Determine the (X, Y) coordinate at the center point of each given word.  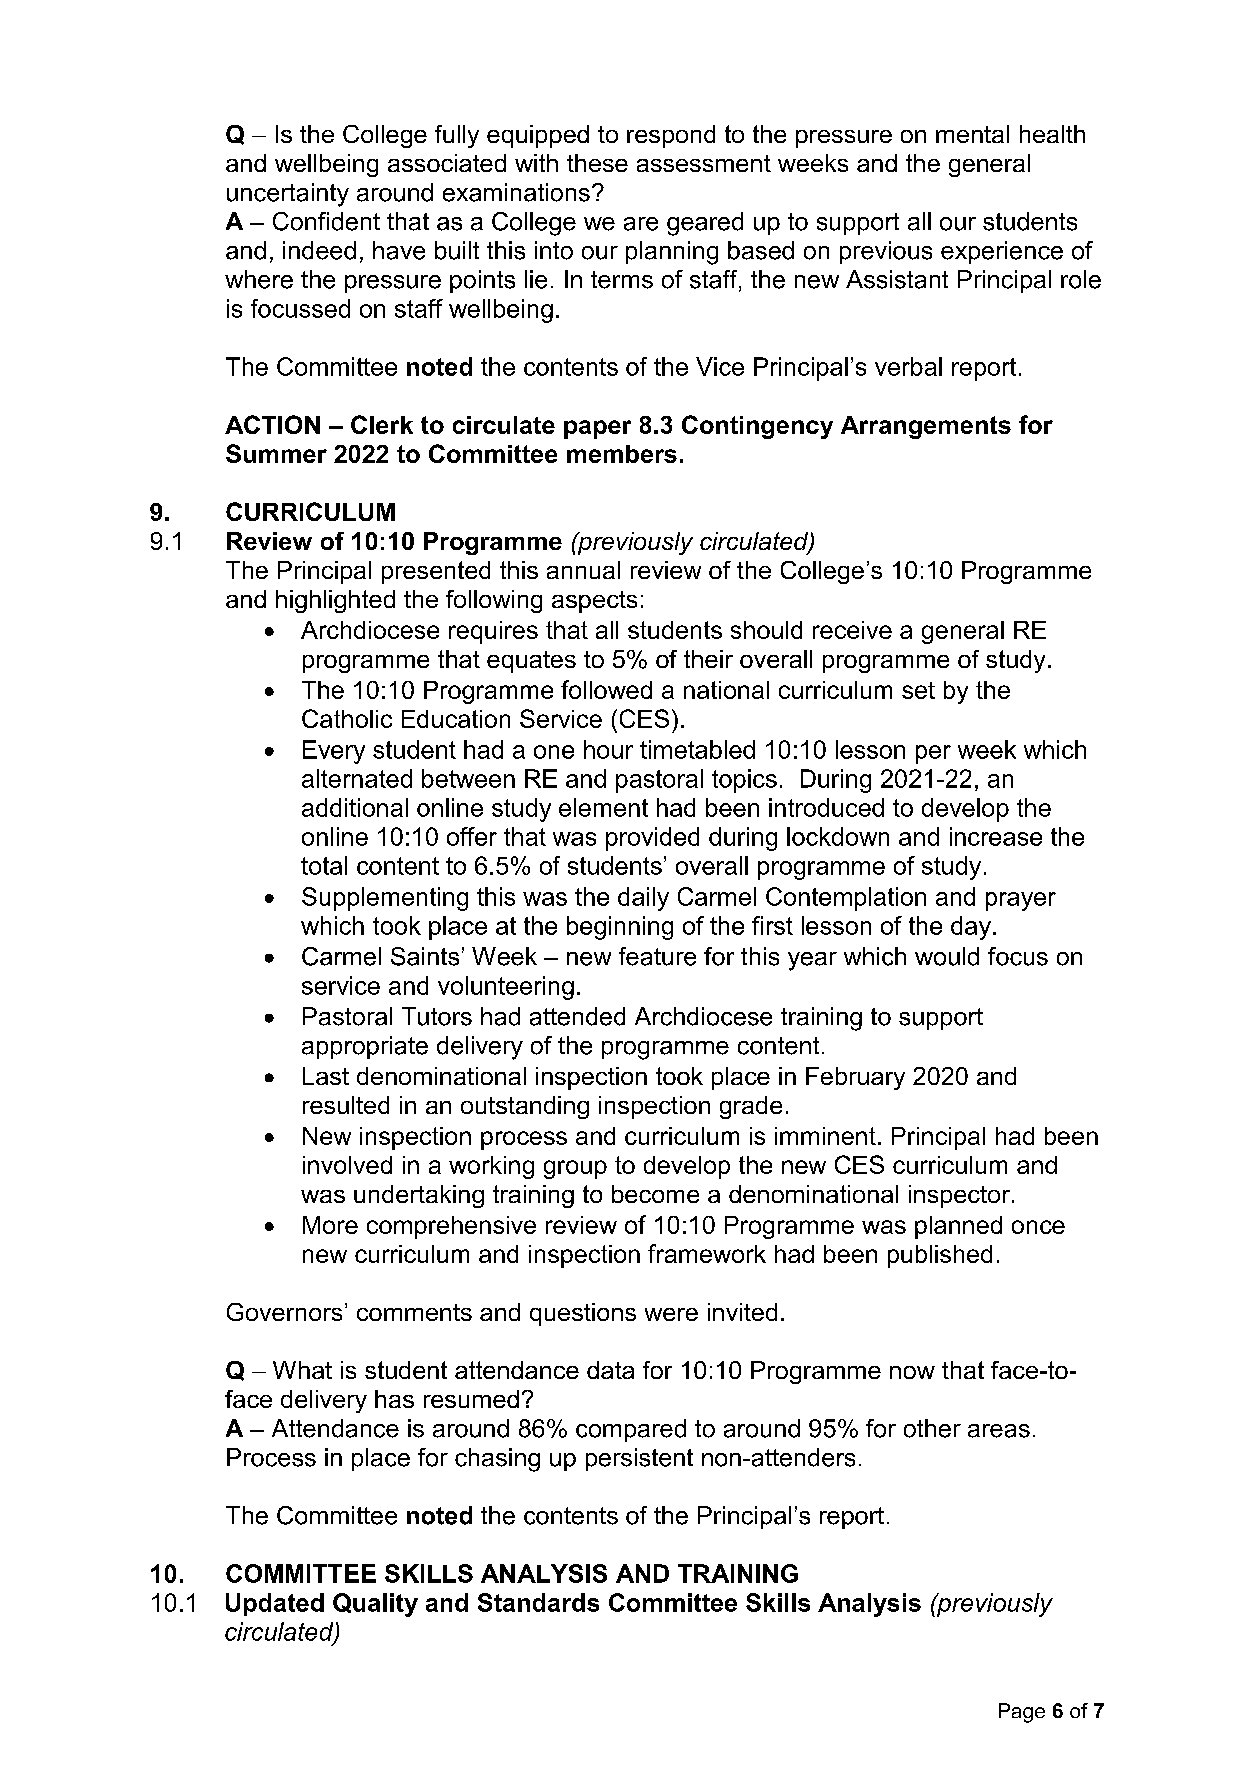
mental (972, 134)
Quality (375, 1605)
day (971, 928)
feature (657, 956)
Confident (326, 221)
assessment (704, 163)
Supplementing (385, 899)
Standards (538, 1602)
